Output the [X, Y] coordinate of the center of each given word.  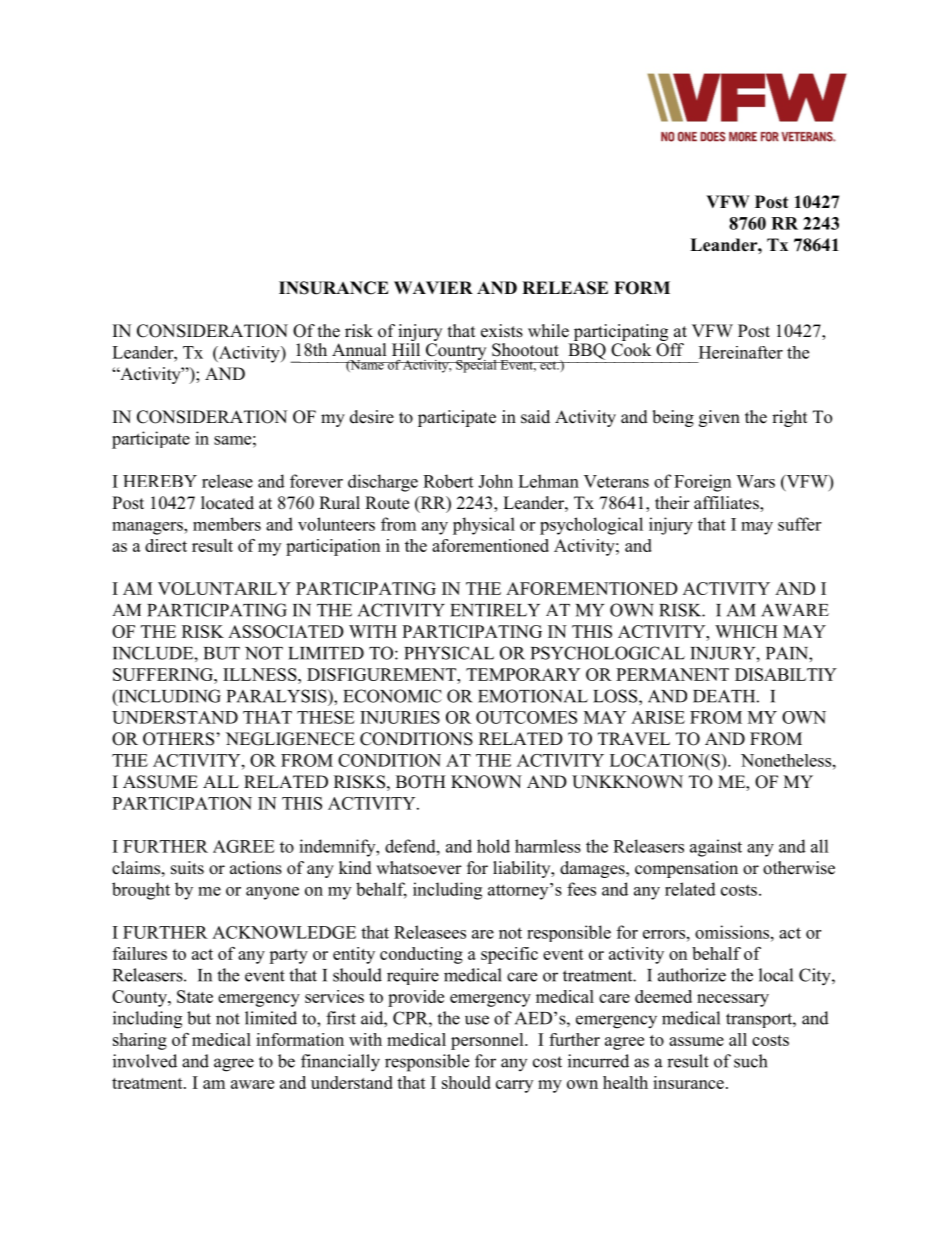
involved [145, 1061]
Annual [359, 350]
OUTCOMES [526, 717]
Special [476, 365]
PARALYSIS [278, 696]
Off [670, 348]
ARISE [658, 717]
